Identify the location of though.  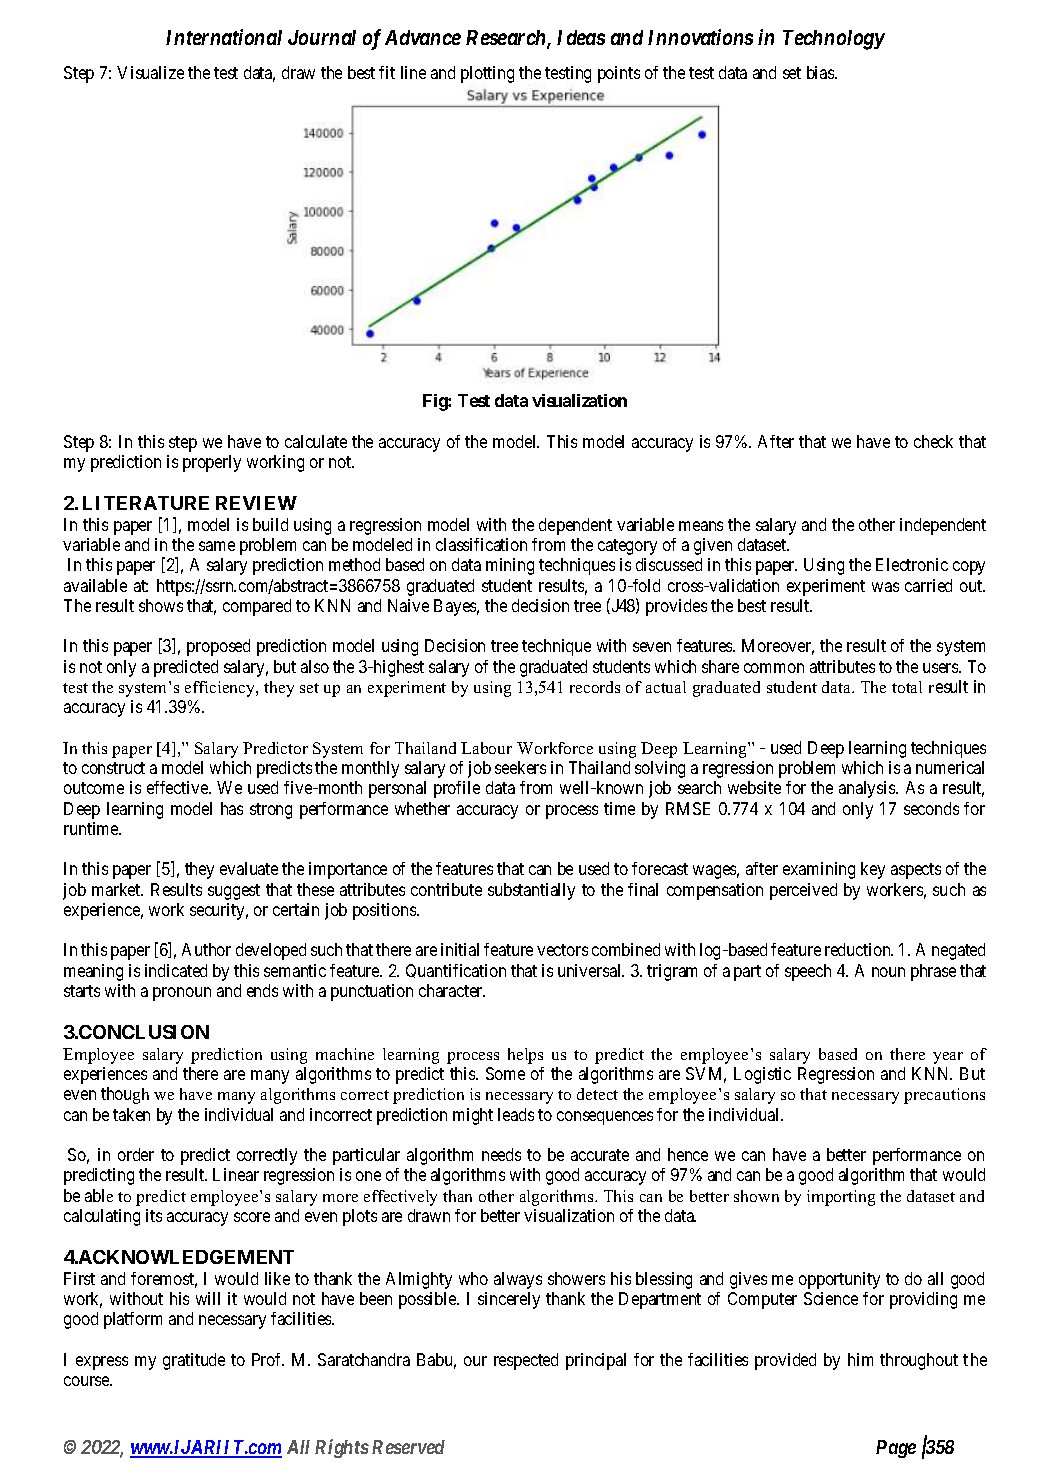
(125, 1095).
